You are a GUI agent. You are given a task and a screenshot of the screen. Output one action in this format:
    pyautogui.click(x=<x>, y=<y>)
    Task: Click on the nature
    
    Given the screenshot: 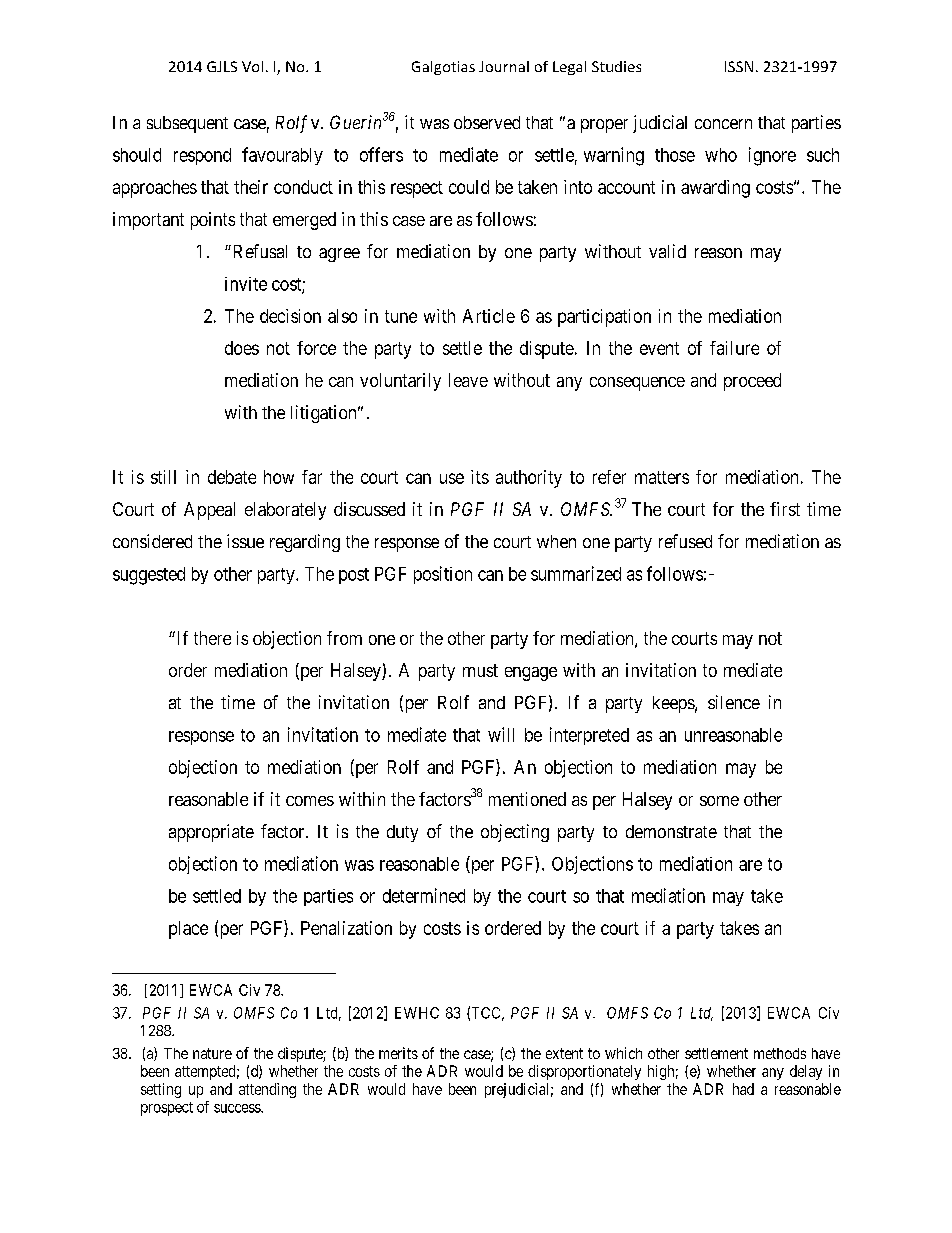 What is the action you would take?
    pyautogui.click(x=212, y=1053)
